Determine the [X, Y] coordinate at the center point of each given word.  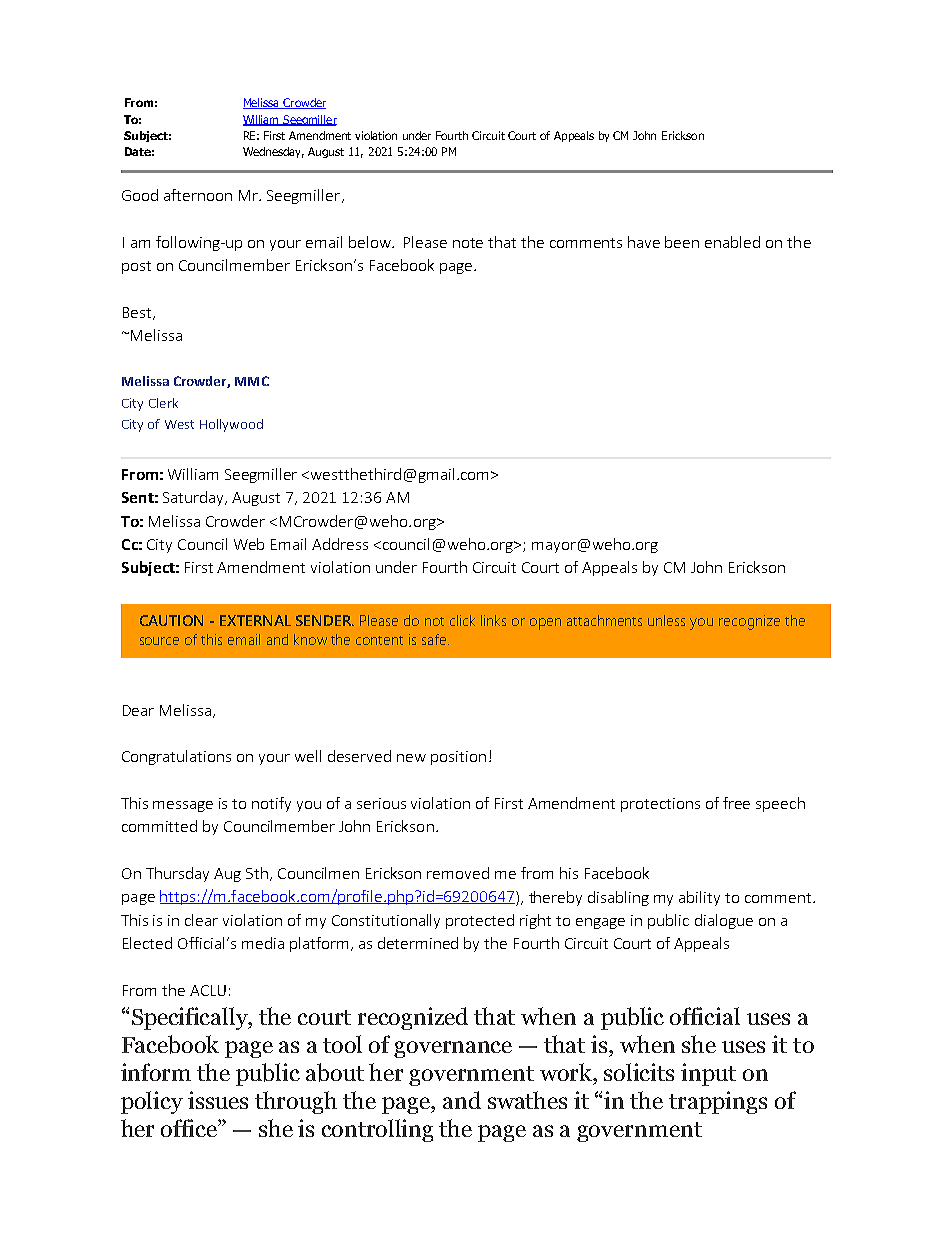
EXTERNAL [255, 620]
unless [666, 620]
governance [453, 1049]
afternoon [198, 195]
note [468, 243]
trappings [718, 1102]
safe [434, 639]
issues [218, 1100]
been [682, 242]
